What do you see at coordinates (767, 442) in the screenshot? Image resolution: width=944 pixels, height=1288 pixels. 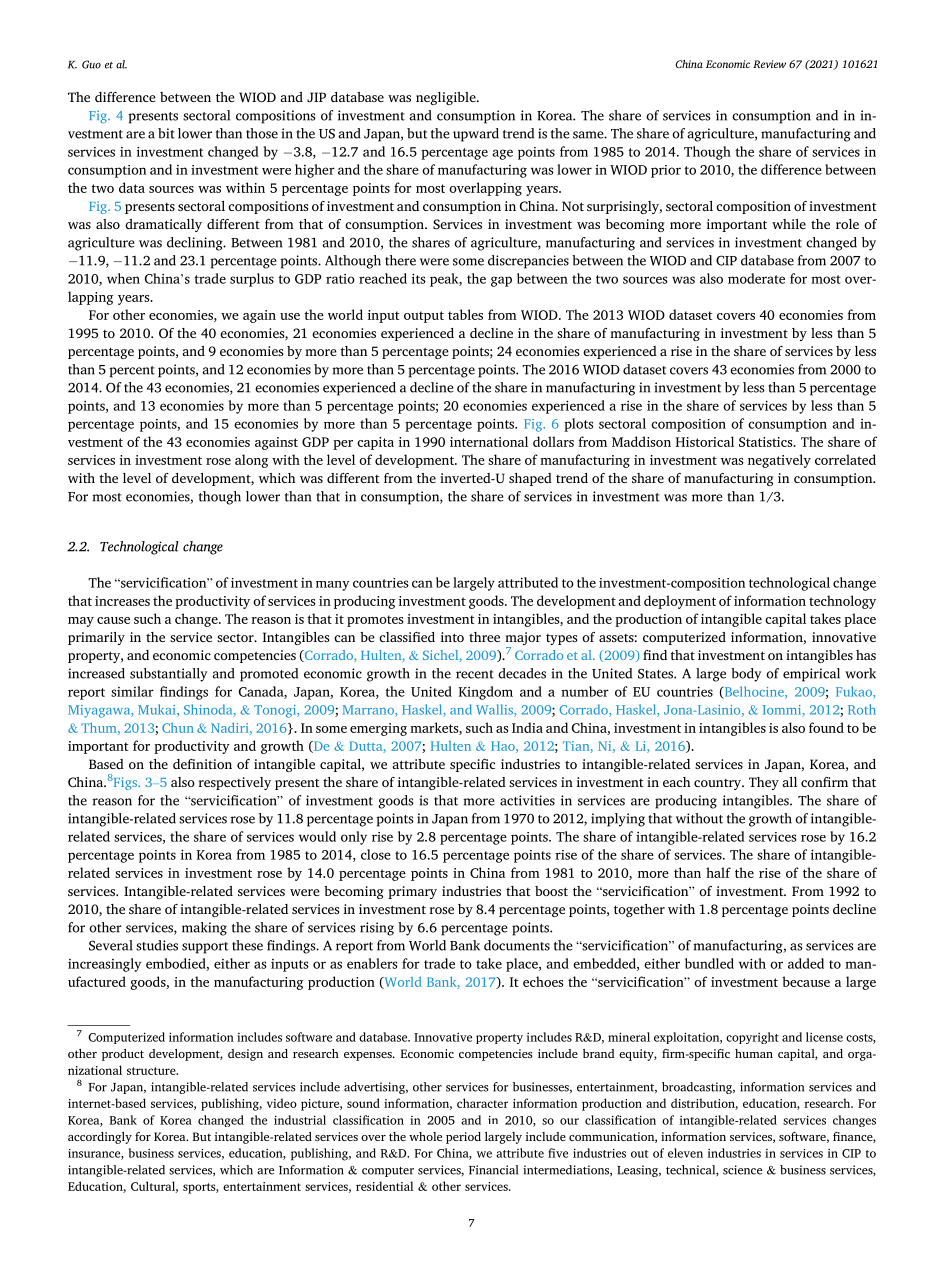 I see `Statistics` at bounding box center [767, 442].
